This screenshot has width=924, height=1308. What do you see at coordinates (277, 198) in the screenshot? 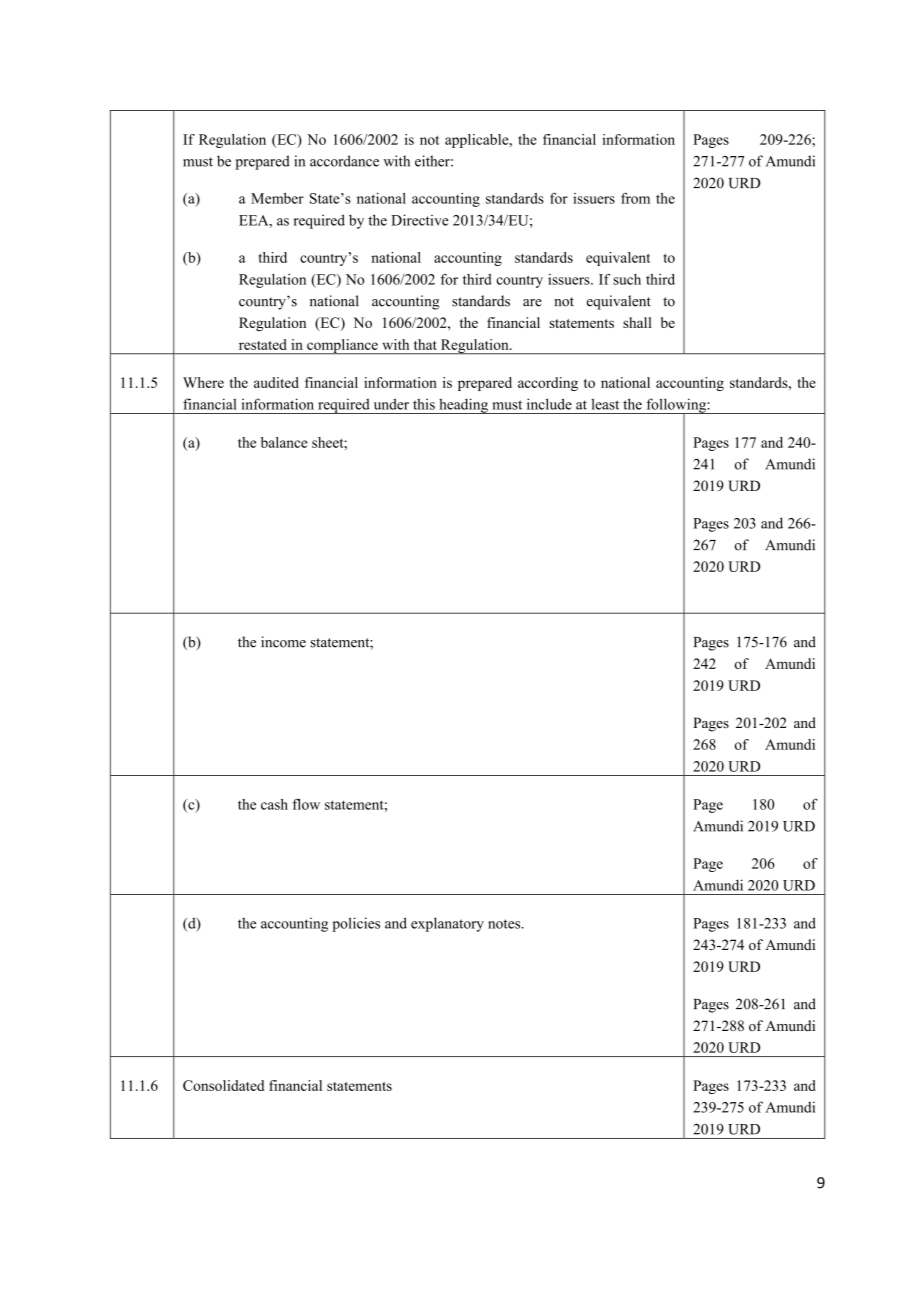
I see `Member` at bounding box center [277, 198].
